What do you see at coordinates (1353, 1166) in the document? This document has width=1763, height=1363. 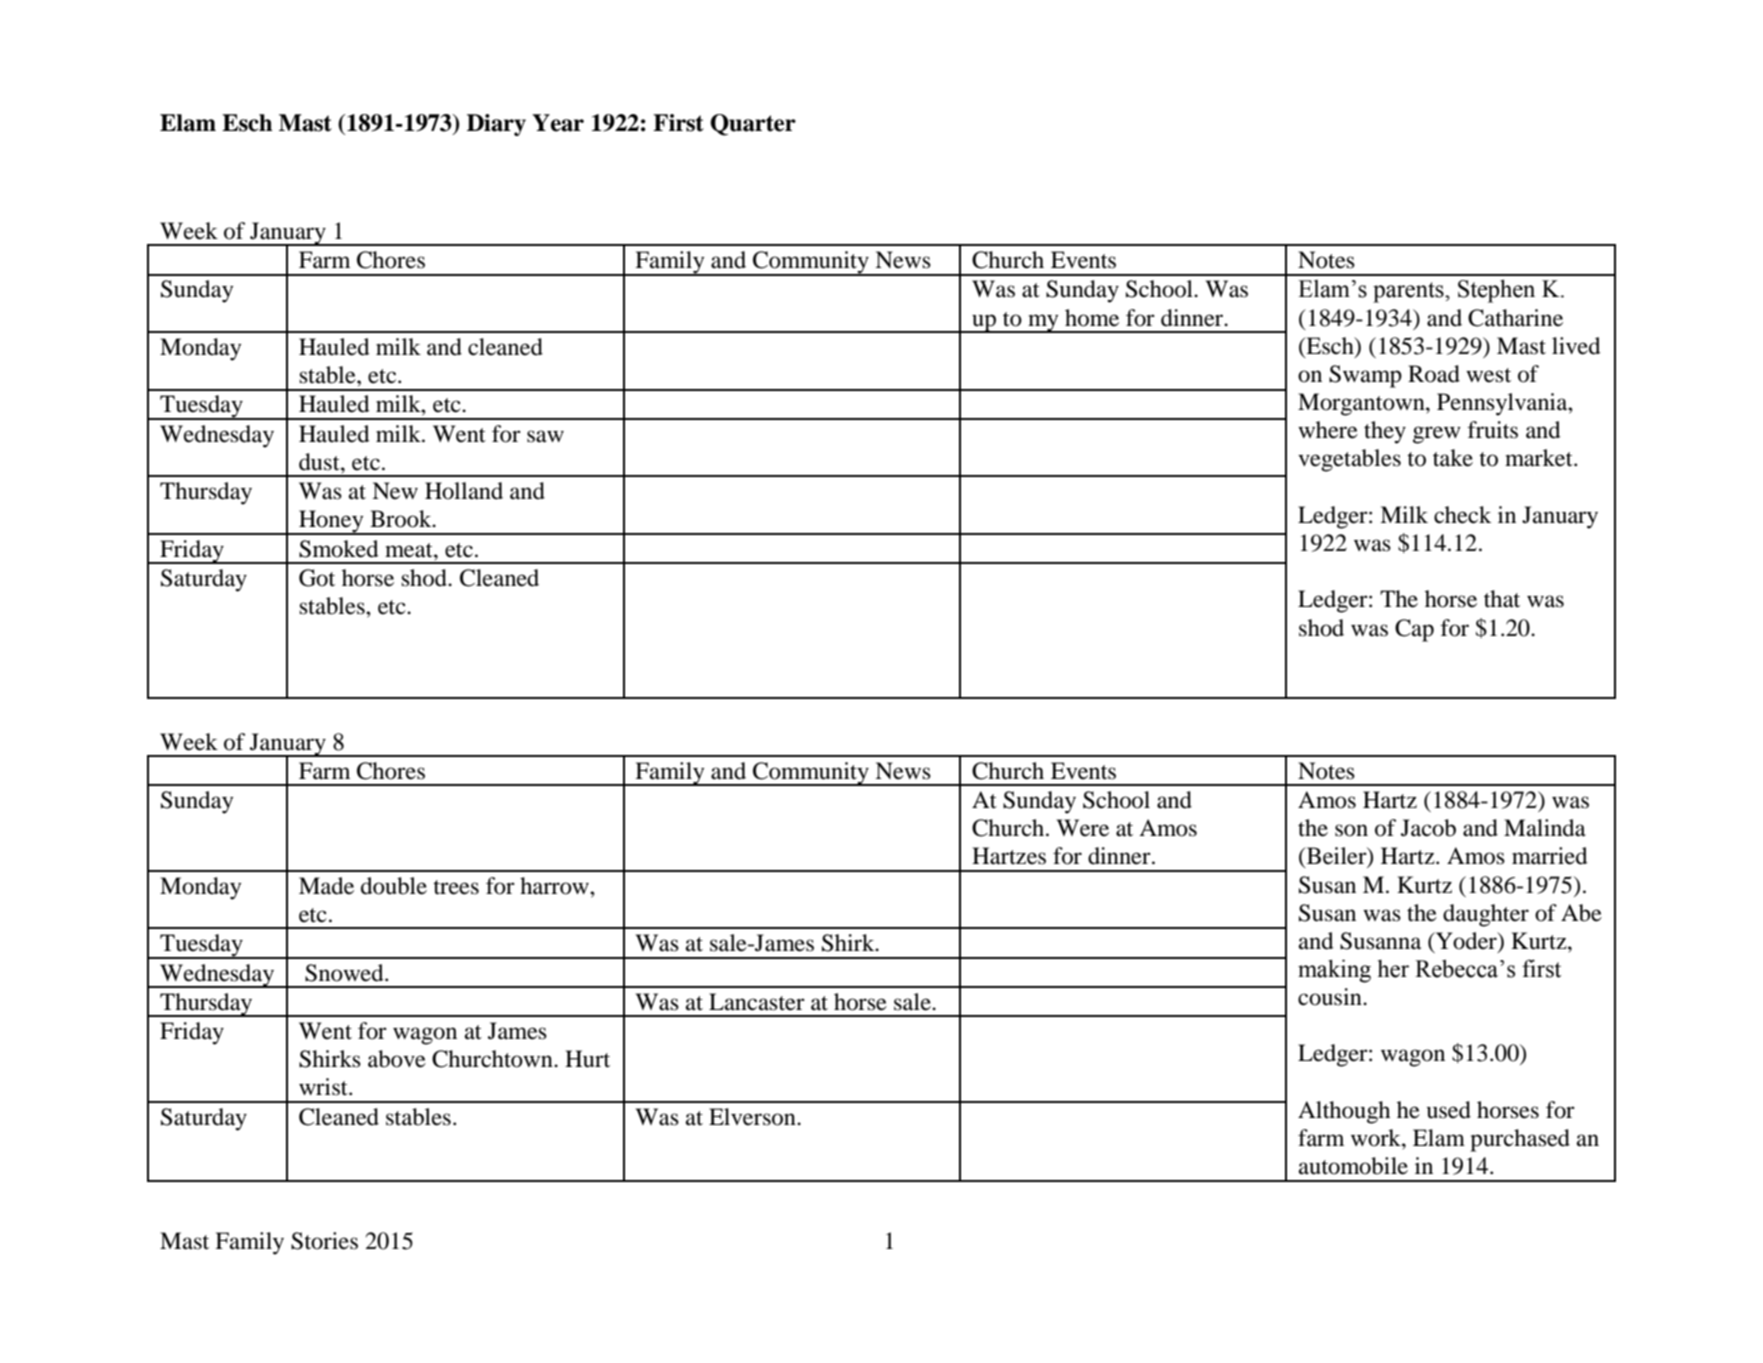 I see `automobile` at bounding box center [1353, 1166].
